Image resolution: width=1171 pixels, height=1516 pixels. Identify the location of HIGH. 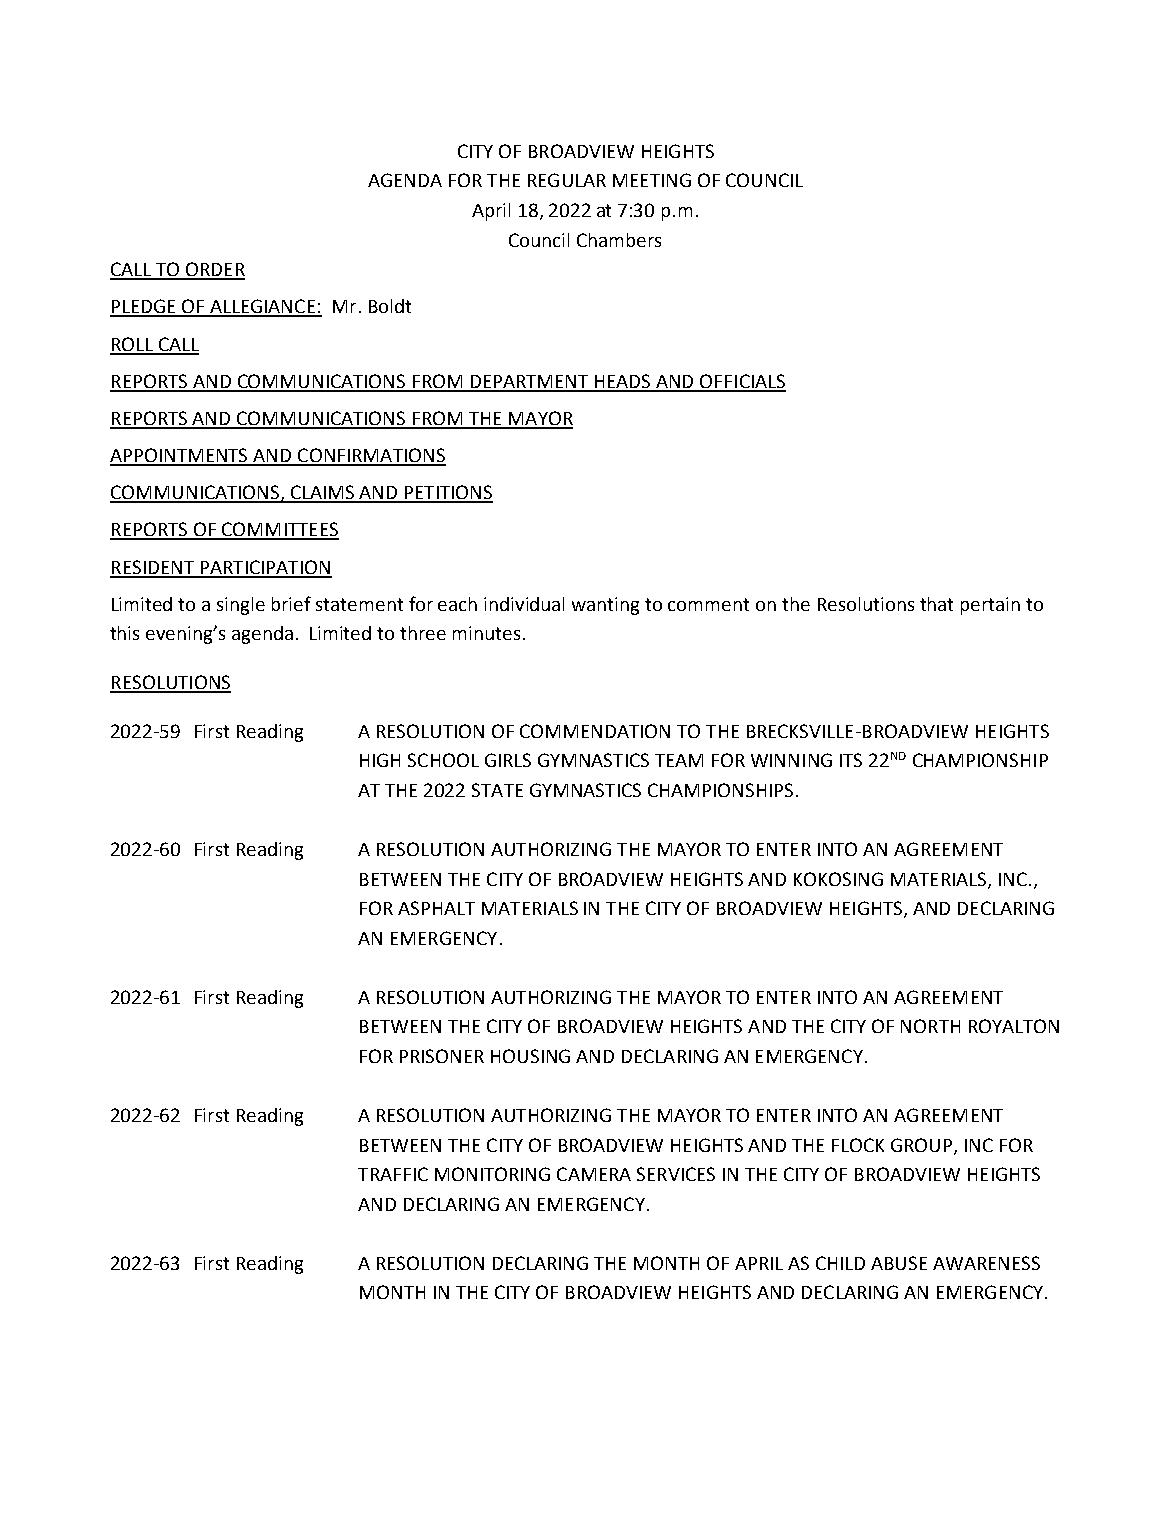
(380, 760).
